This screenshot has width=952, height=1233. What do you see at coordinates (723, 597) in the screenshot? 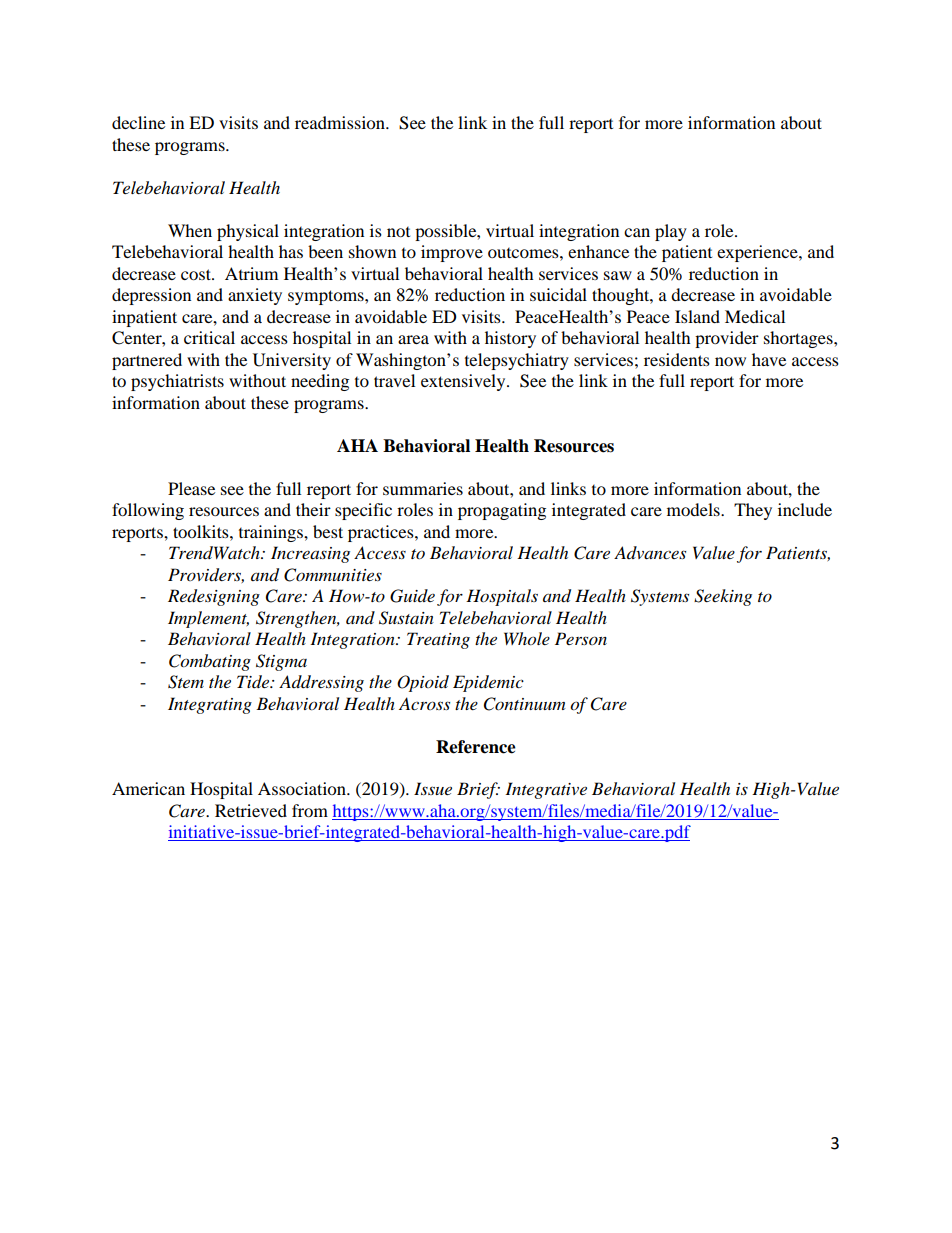
I see `Seeking` at bounding box center [723, 597].
